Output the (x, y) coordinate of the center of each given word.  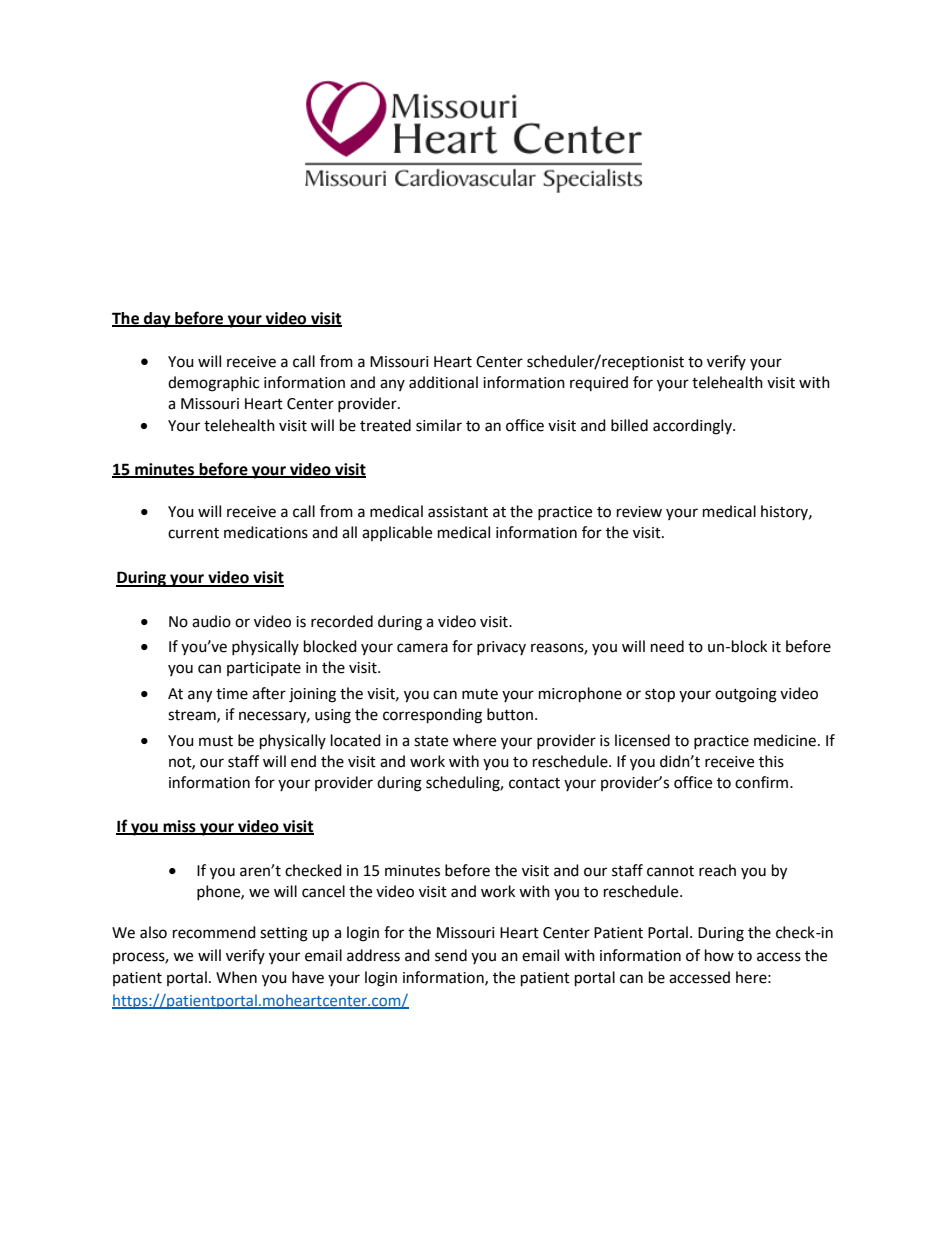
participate (264, 669)
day (157, 320)
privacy (501, 648)
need (667, 646)
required (599, 383)
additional (443, 382)
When (236, 977)
